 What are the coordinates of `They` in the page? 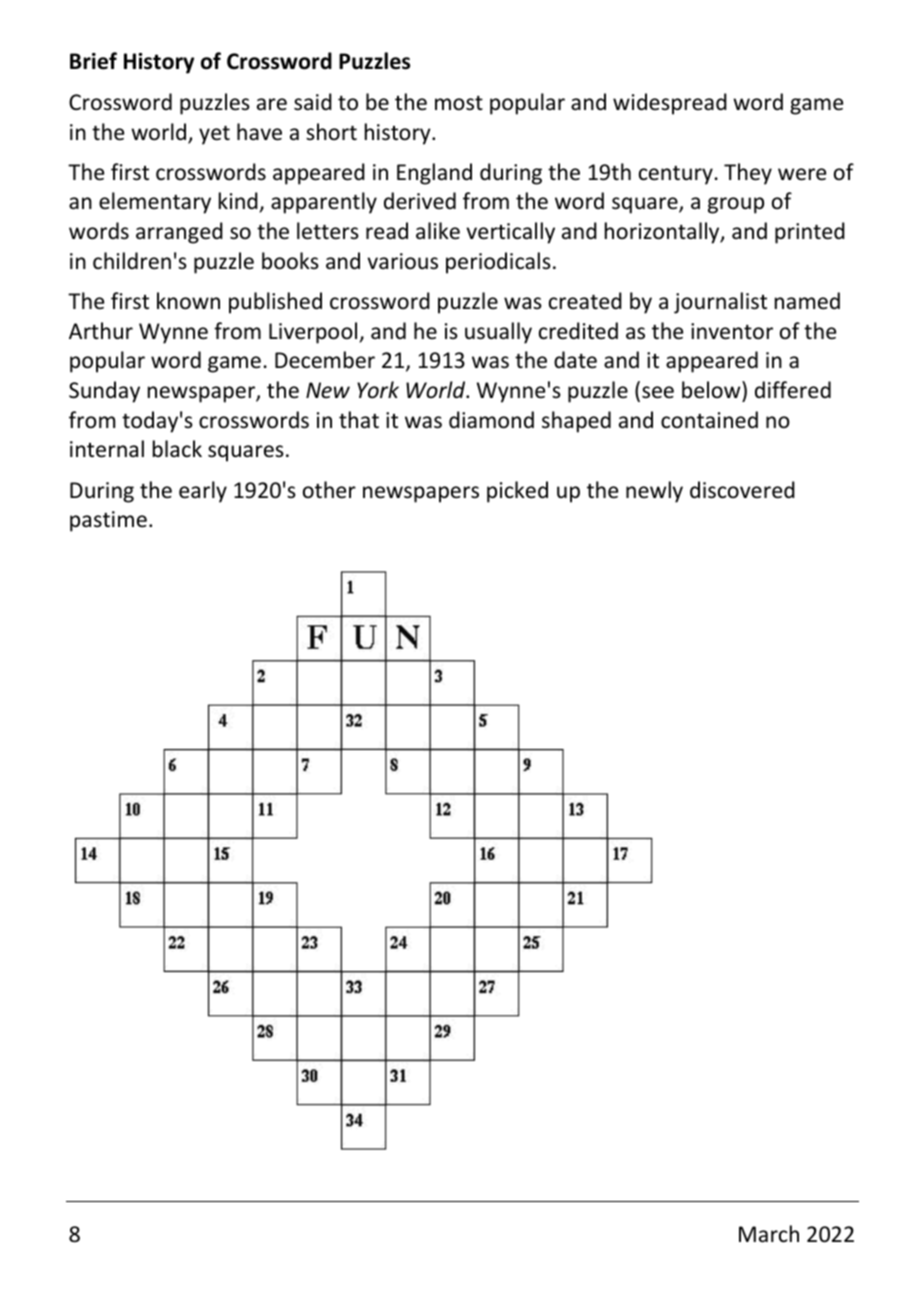 It's located at (748, 174).
